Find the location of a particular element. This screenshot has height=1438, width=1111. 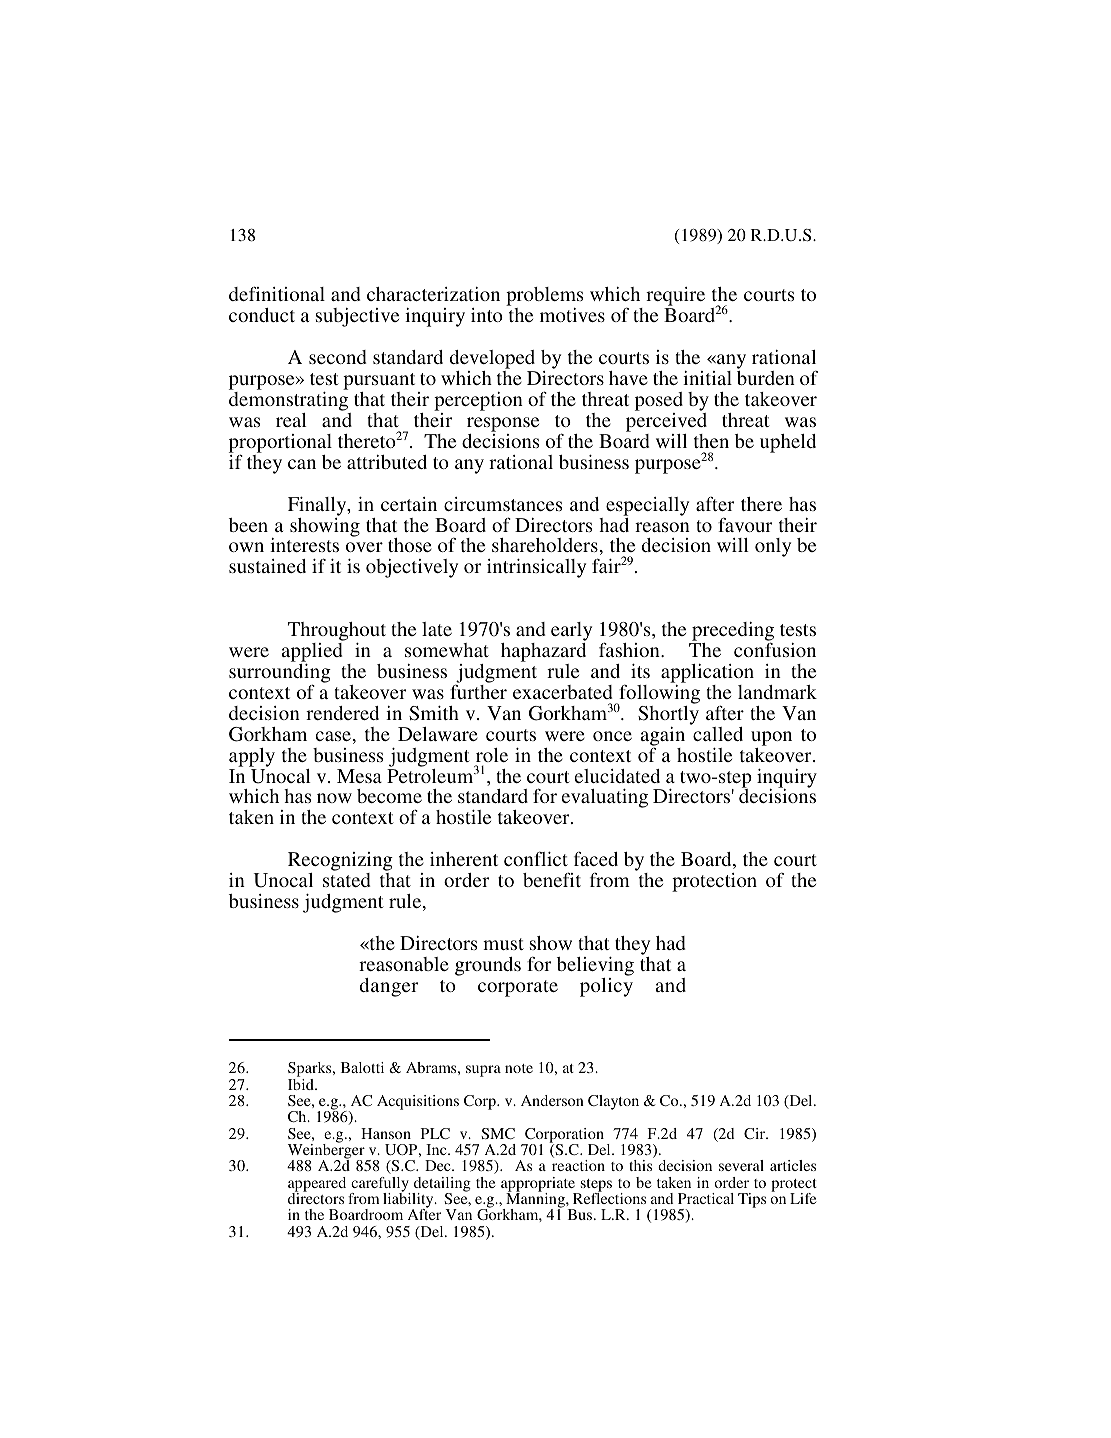

application is located at coordinates (707, 673).
